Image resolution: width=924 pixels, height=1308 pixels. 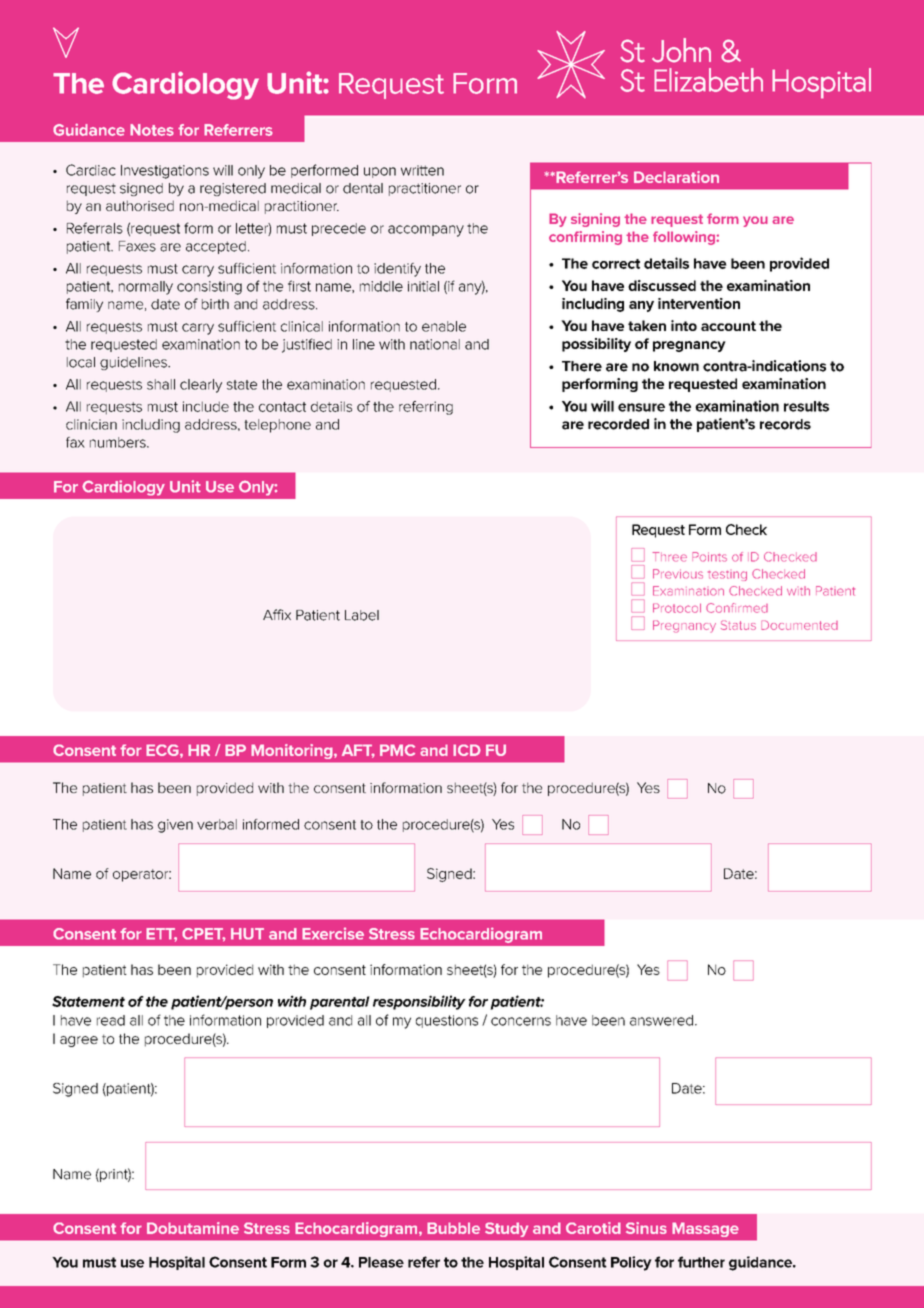 What do you see at coordinates (422, 170) in the screenshot?
I see `written` at bounding box center [422, 170].
